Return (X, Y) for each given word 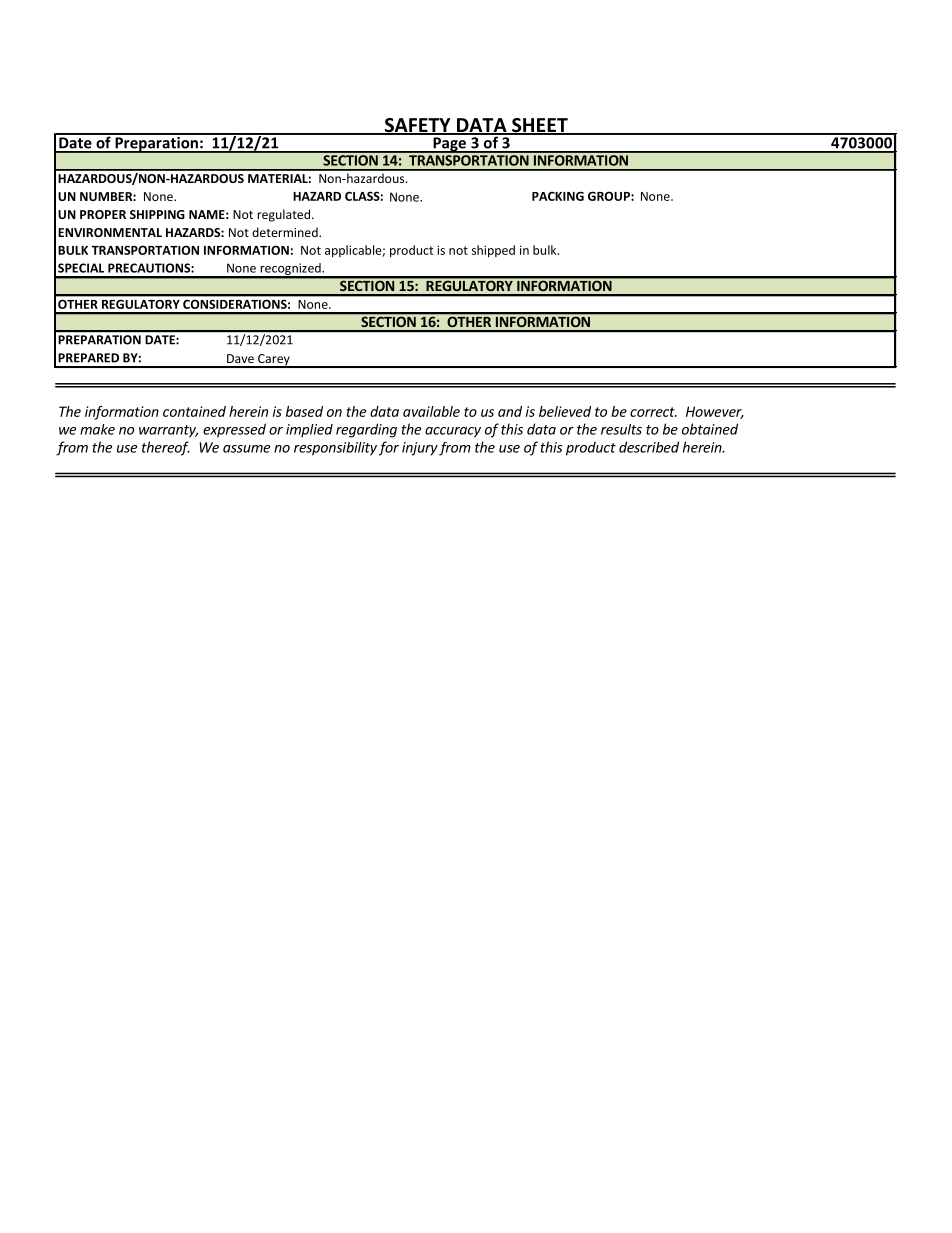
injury (420, 449)
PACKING (558, 196)
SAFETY (417, 126)
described (649, 447)
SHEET (540, 126)
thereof (166, 448)
